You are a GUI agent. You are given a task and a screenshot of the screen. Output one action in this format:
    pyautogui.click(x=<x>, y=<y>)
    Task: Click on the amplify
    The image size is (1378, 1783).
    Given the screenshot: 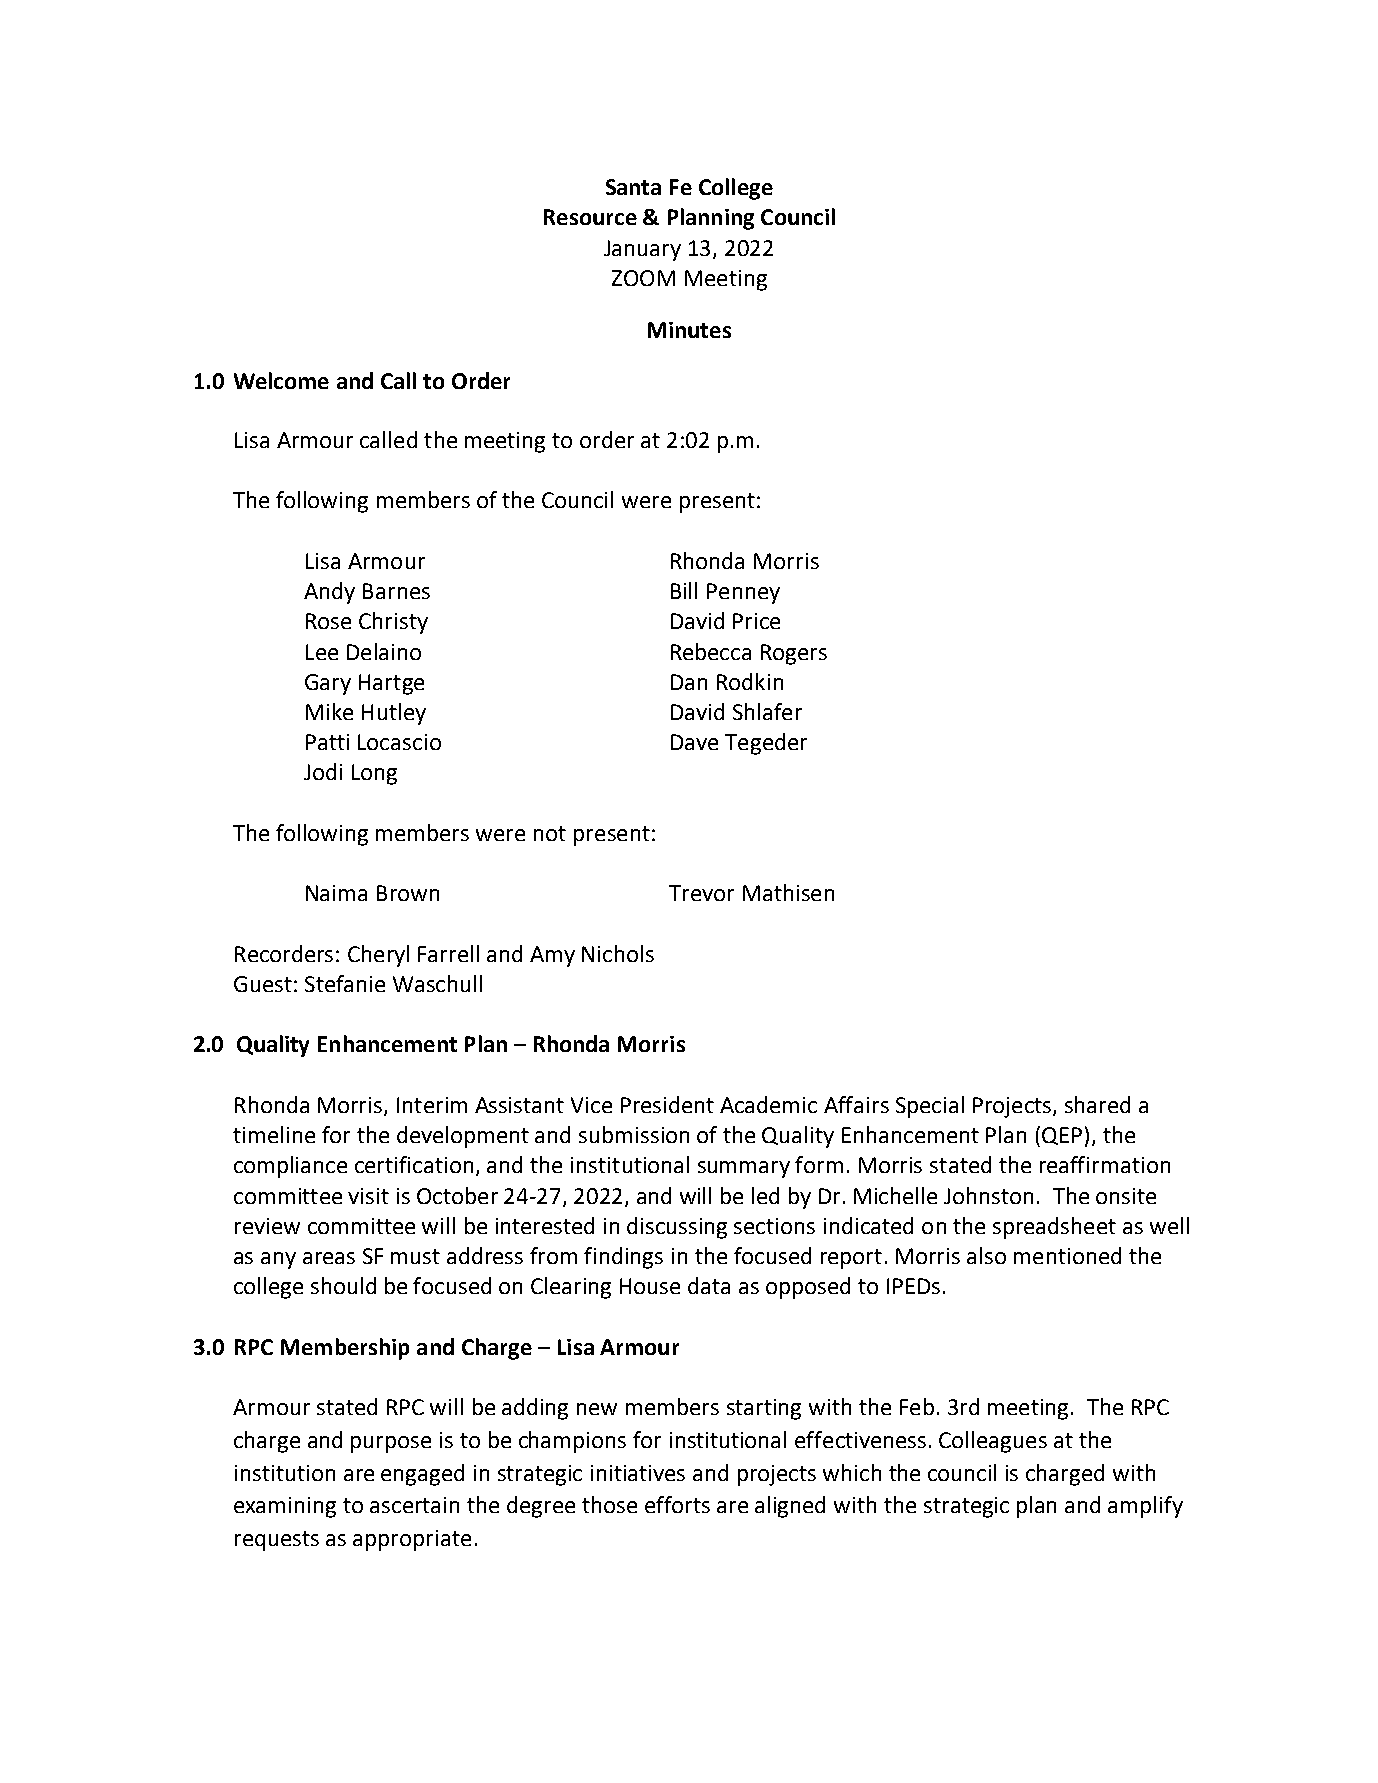 What is the action you would take?
    pyautogui.click(x=1145, y=1507)
